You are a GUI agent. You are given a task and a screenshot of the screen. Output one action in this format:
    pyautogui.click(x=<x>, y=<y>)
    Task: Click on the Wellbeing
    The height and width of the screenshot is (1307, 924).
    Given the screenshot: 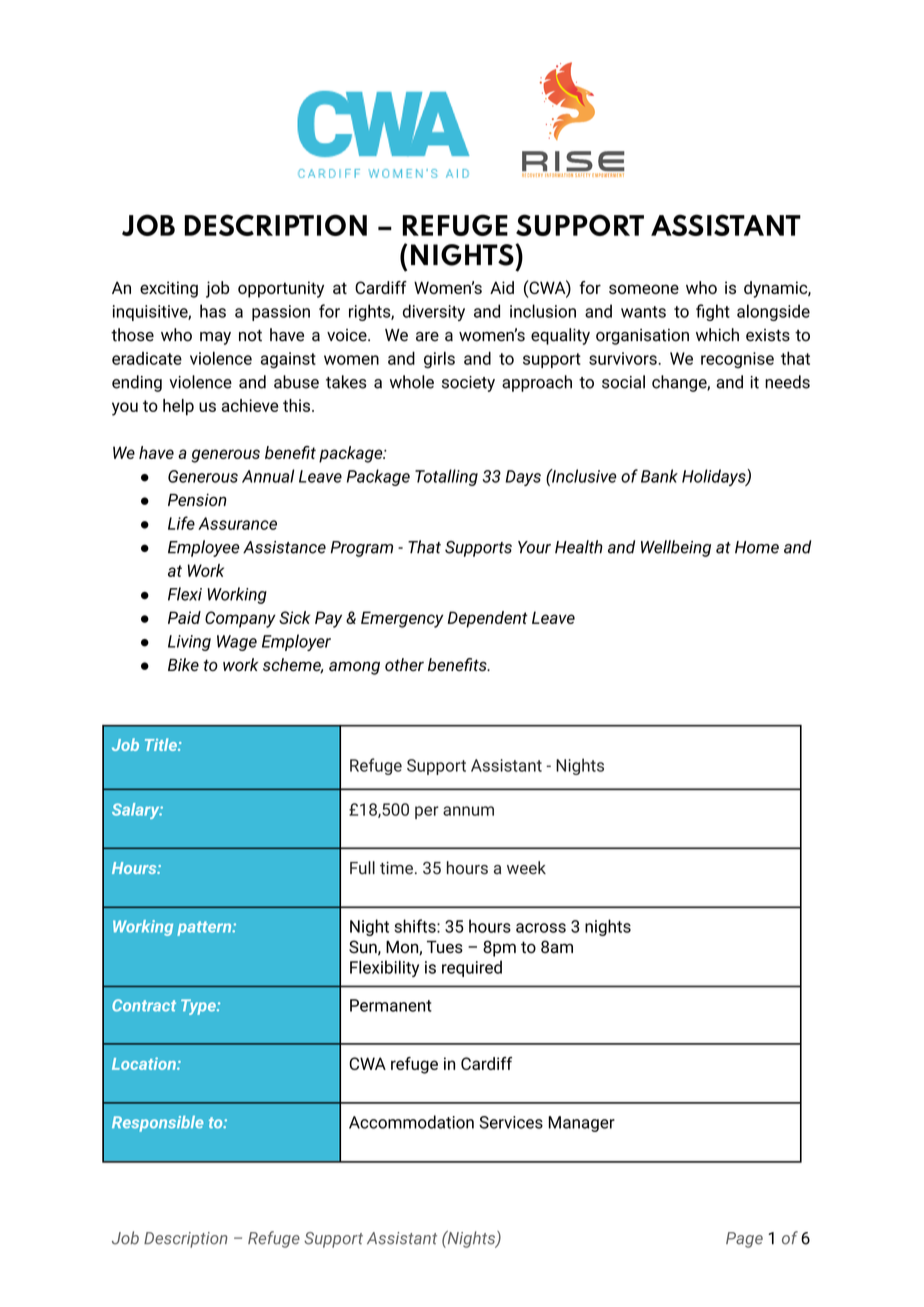 What is the action you would take?
    pyautogui.click(x=676, y=548)
